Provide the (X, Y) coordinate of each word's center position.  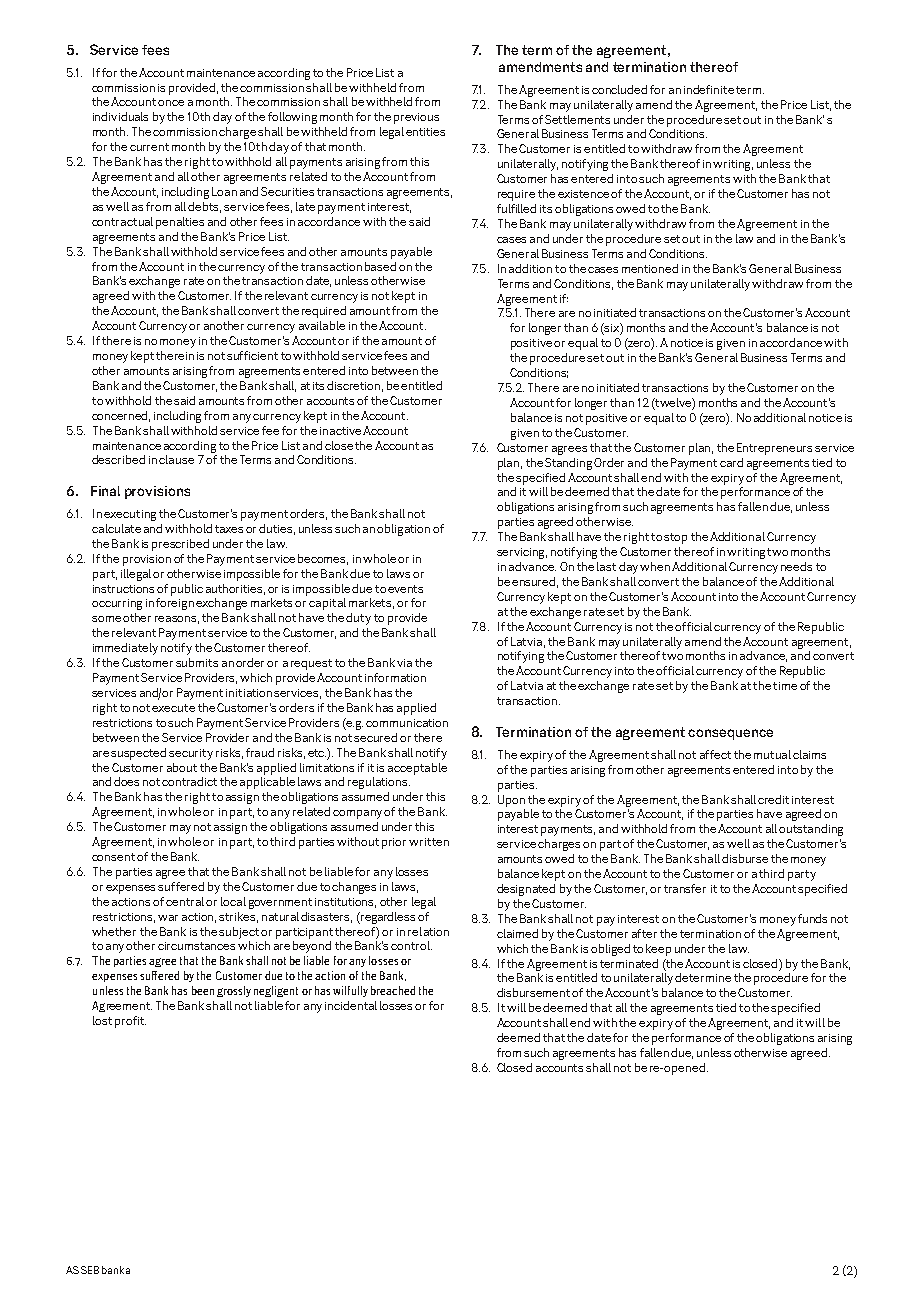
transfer (685, 888)
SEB (90, 1270)
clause (176, 459)
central (185, 901)
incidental (351, 1005)
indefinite (709, 89)
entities (425, 132)
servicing (522, 553)
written (429, 842)
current (149, 147)
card (731, 462)
